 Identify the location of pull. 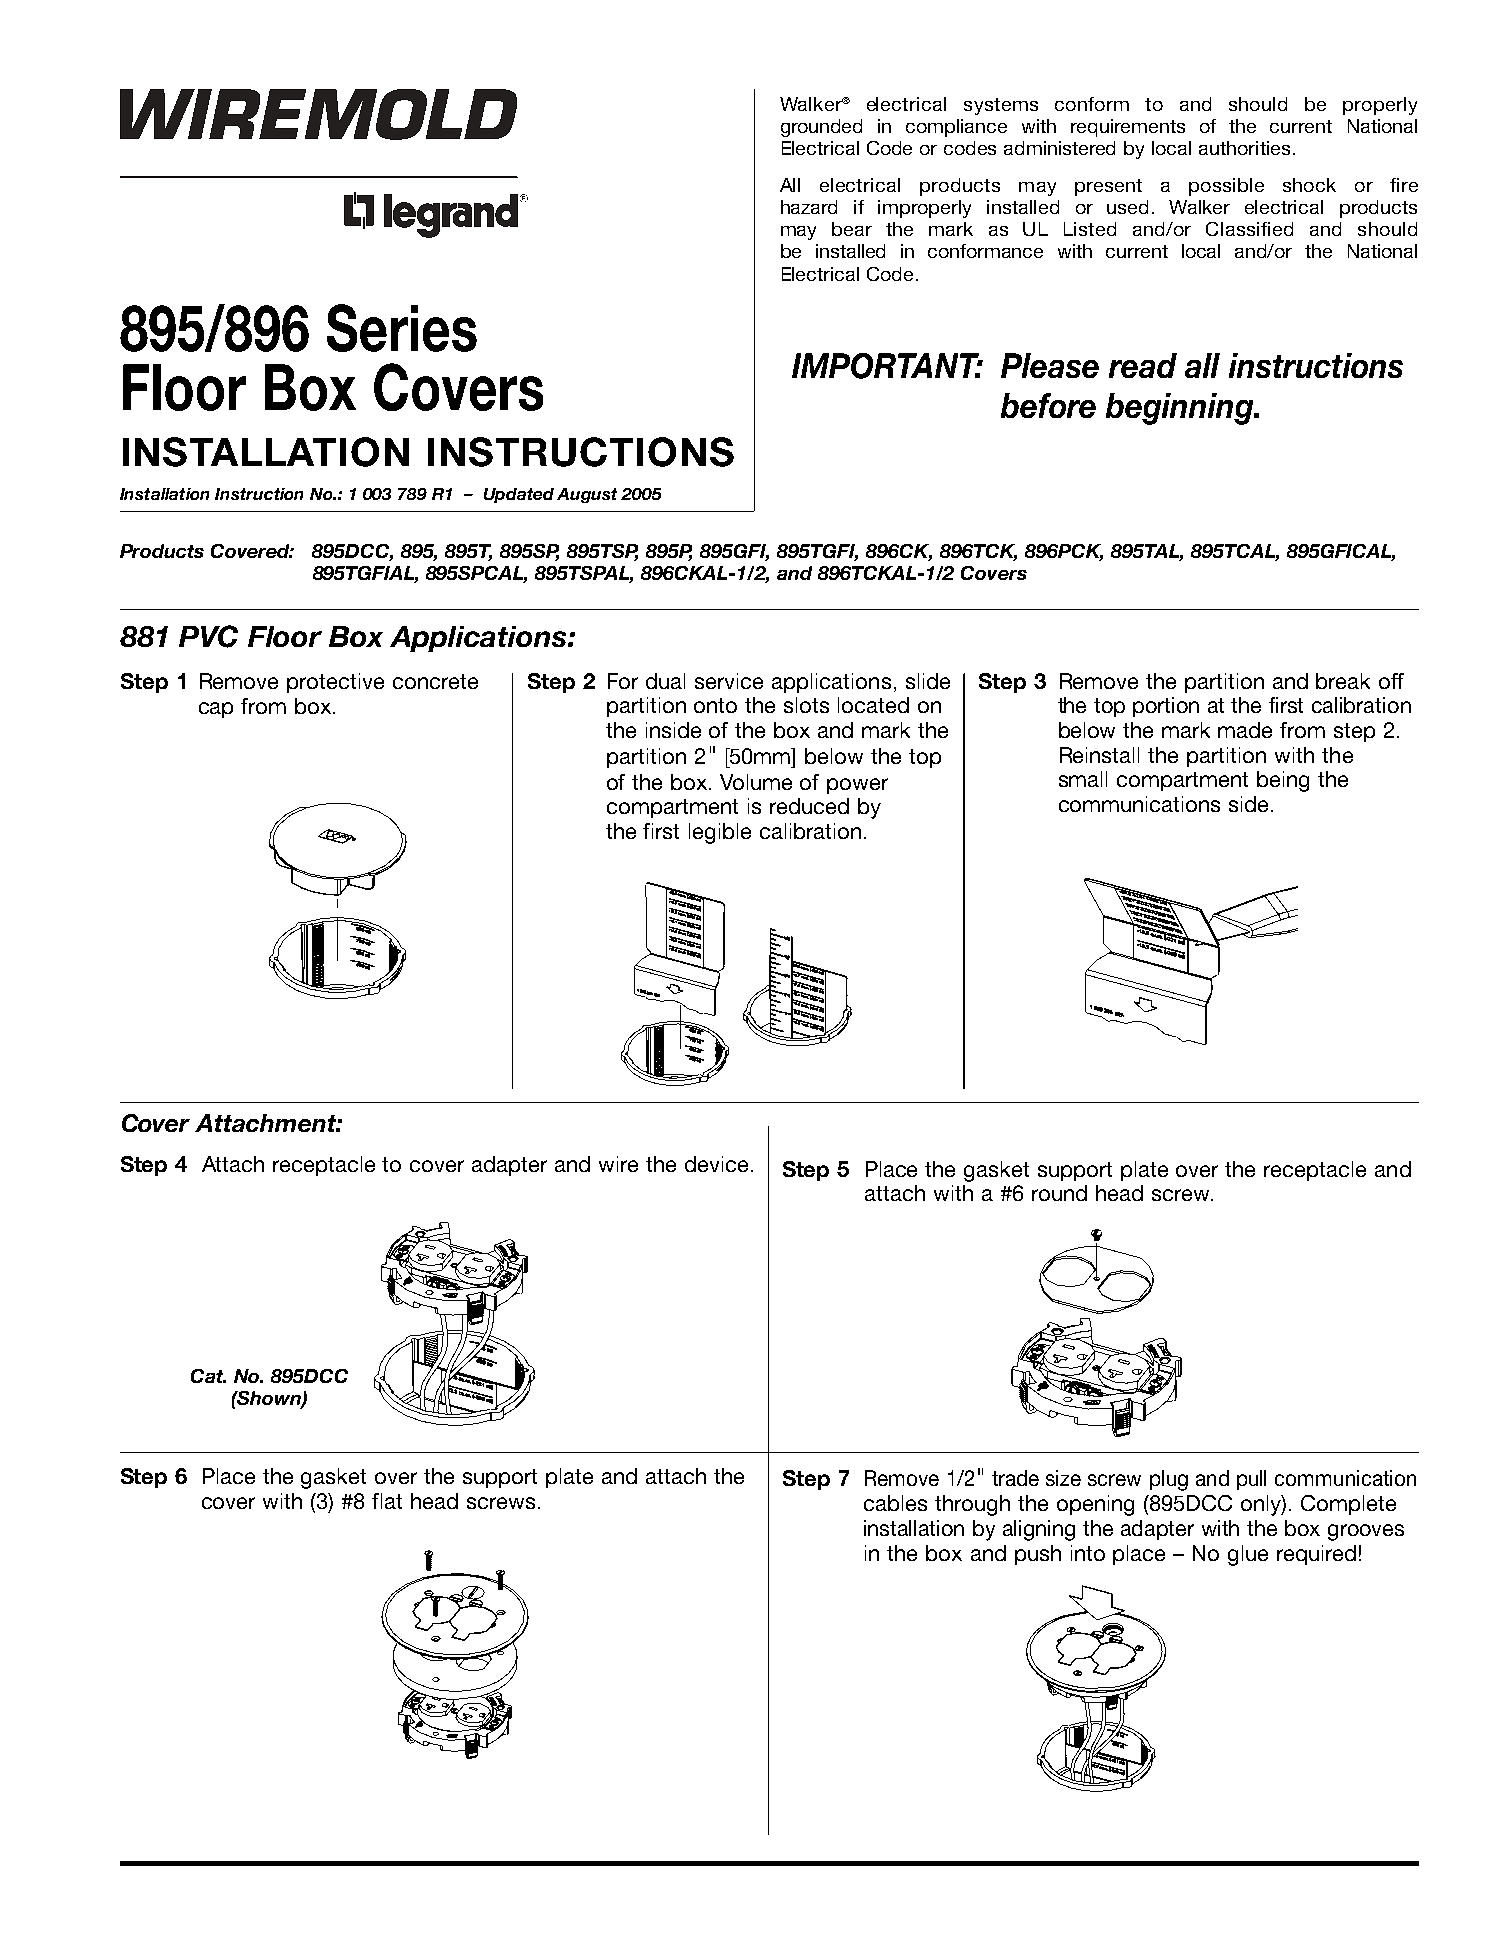
(1251, 1480).
